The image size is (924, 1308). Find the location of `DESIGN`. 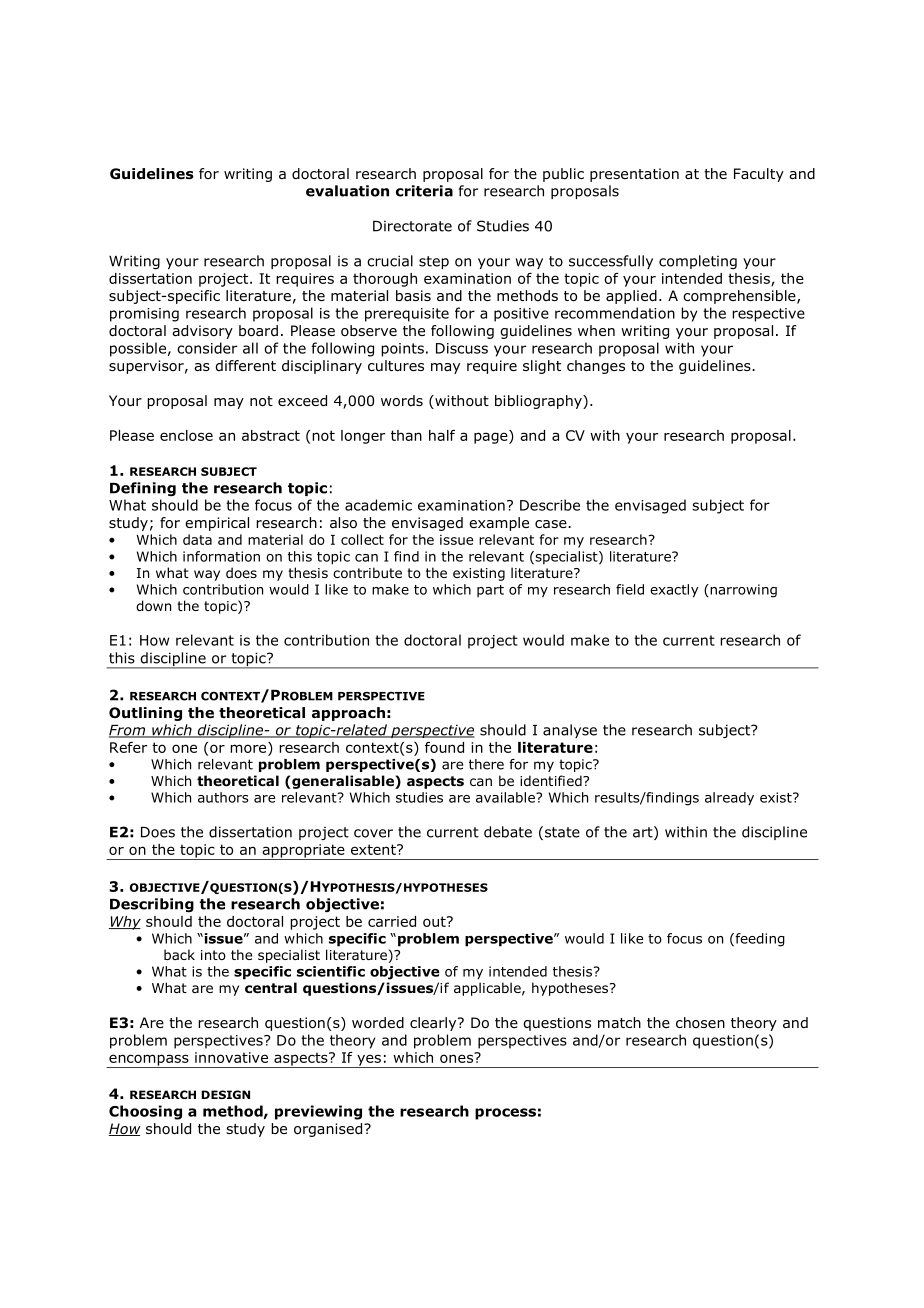

DESIGN is located at coordinates (226, 1094).
